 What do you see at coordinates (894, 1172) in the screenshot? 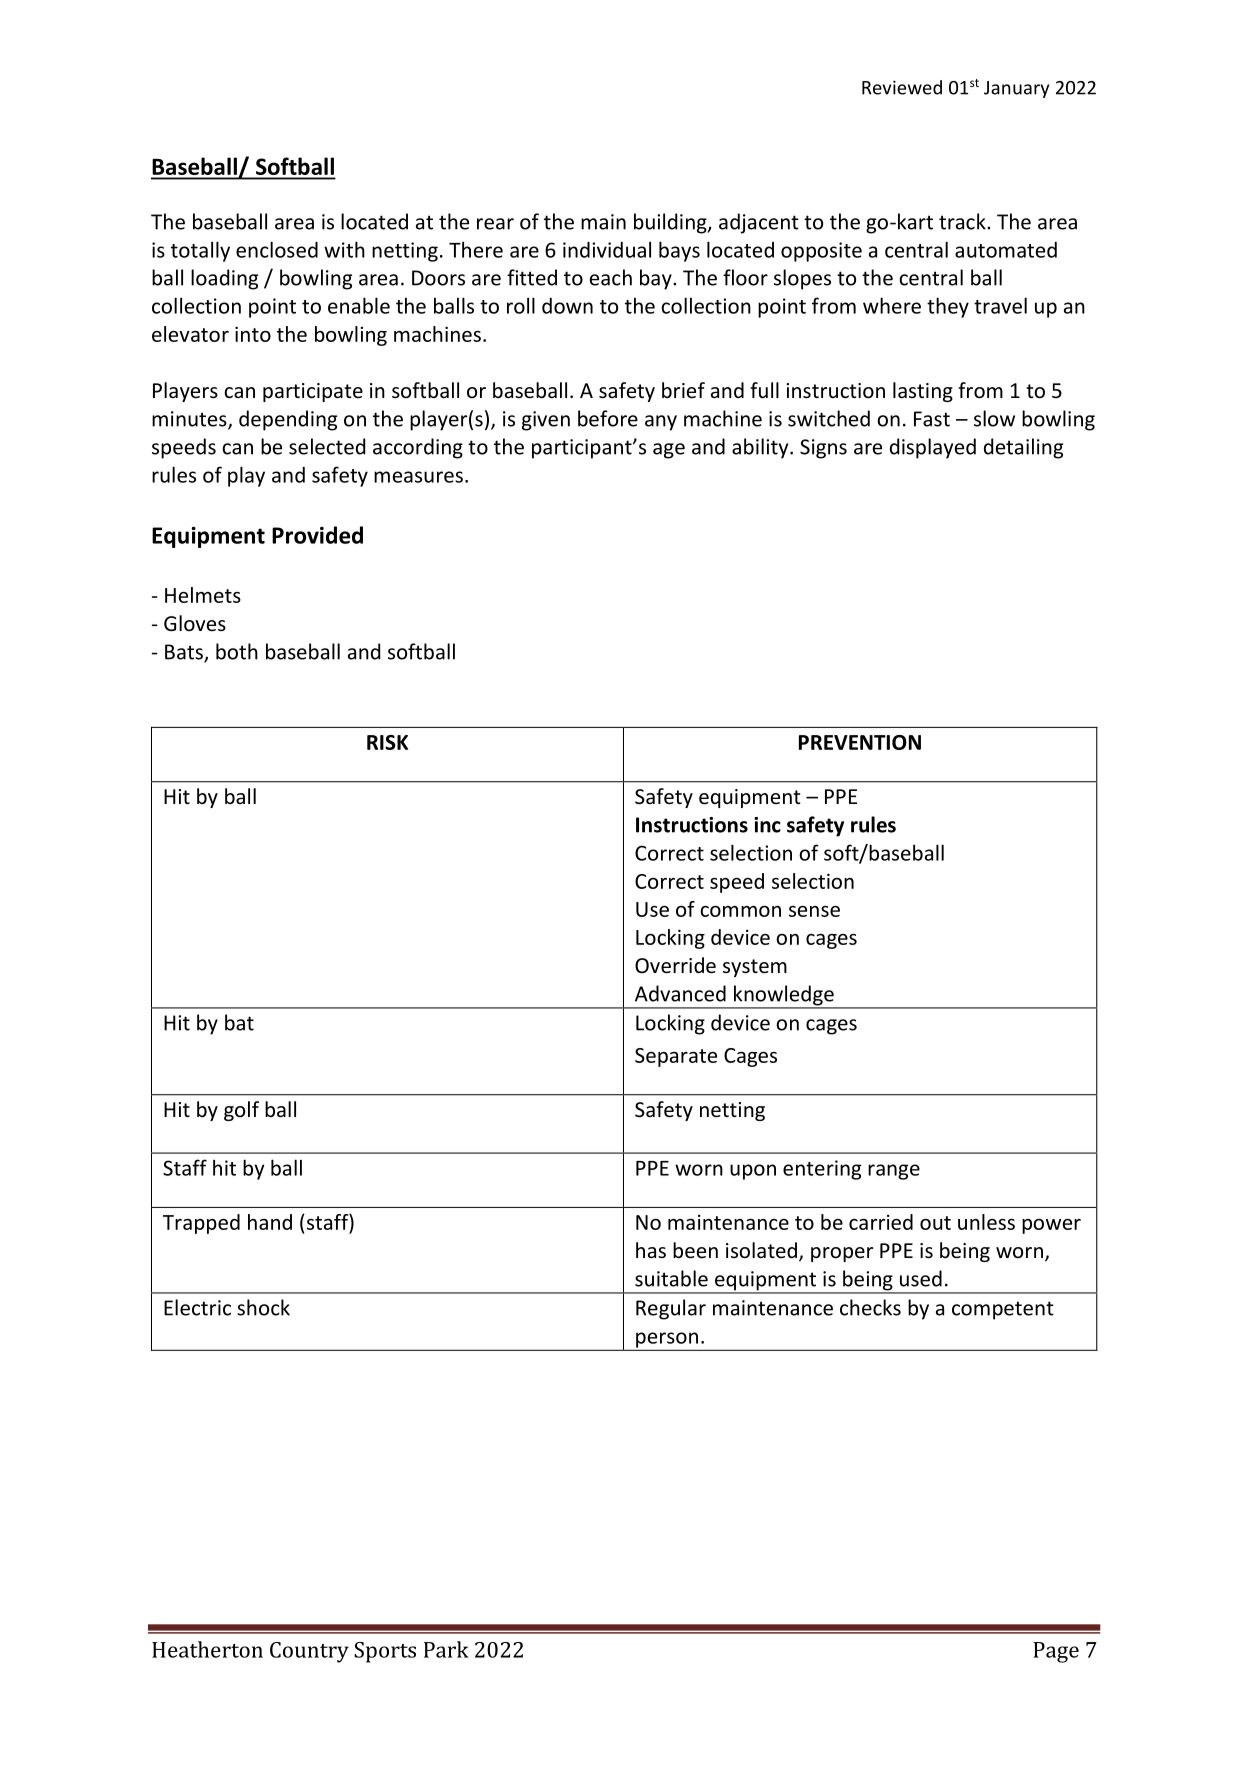
I see `range` at bounding box center [894, 1172].
